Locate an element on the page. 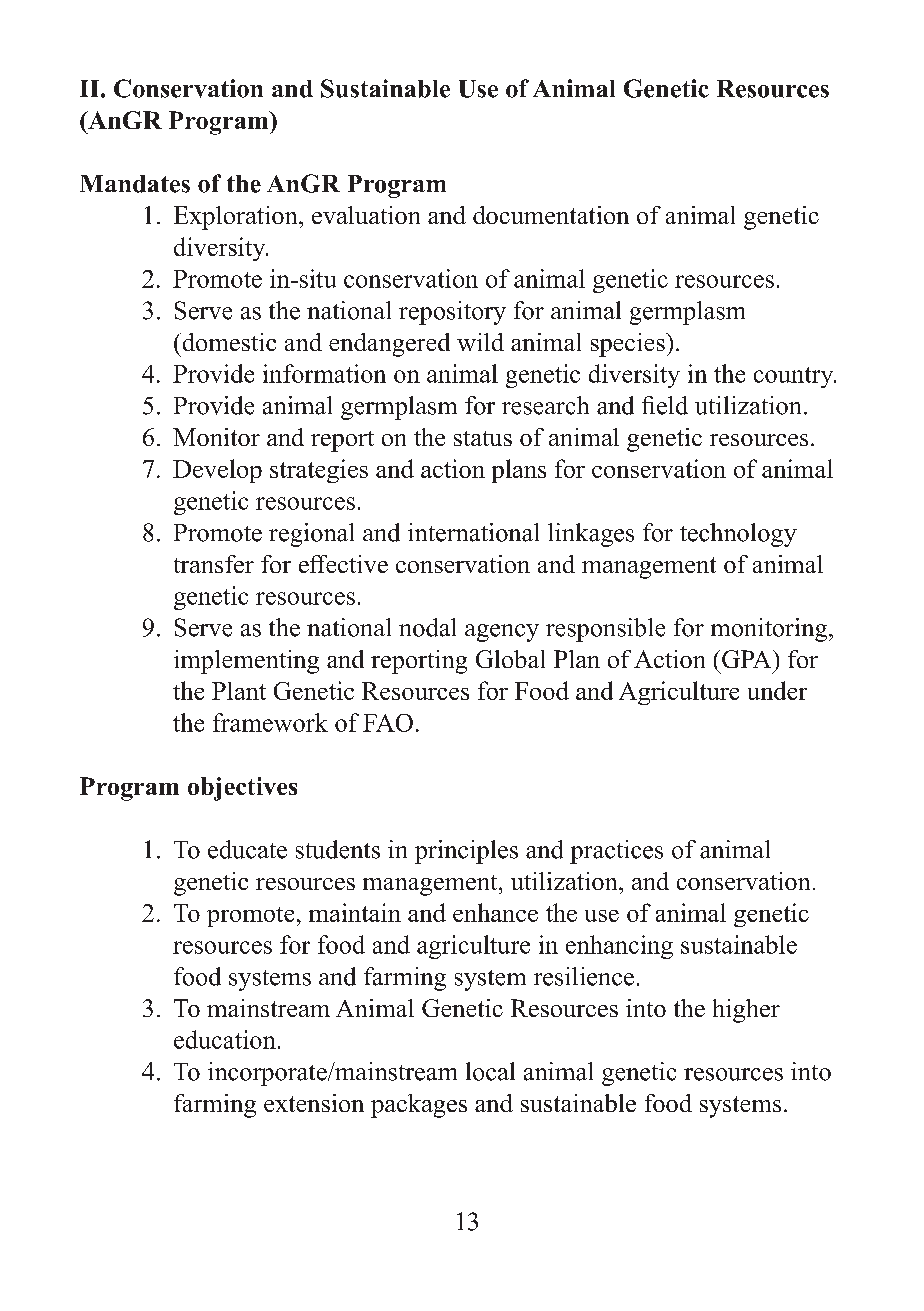 The width and height of the page is (924, 1311). local is located at coordinates (490, 1071).
